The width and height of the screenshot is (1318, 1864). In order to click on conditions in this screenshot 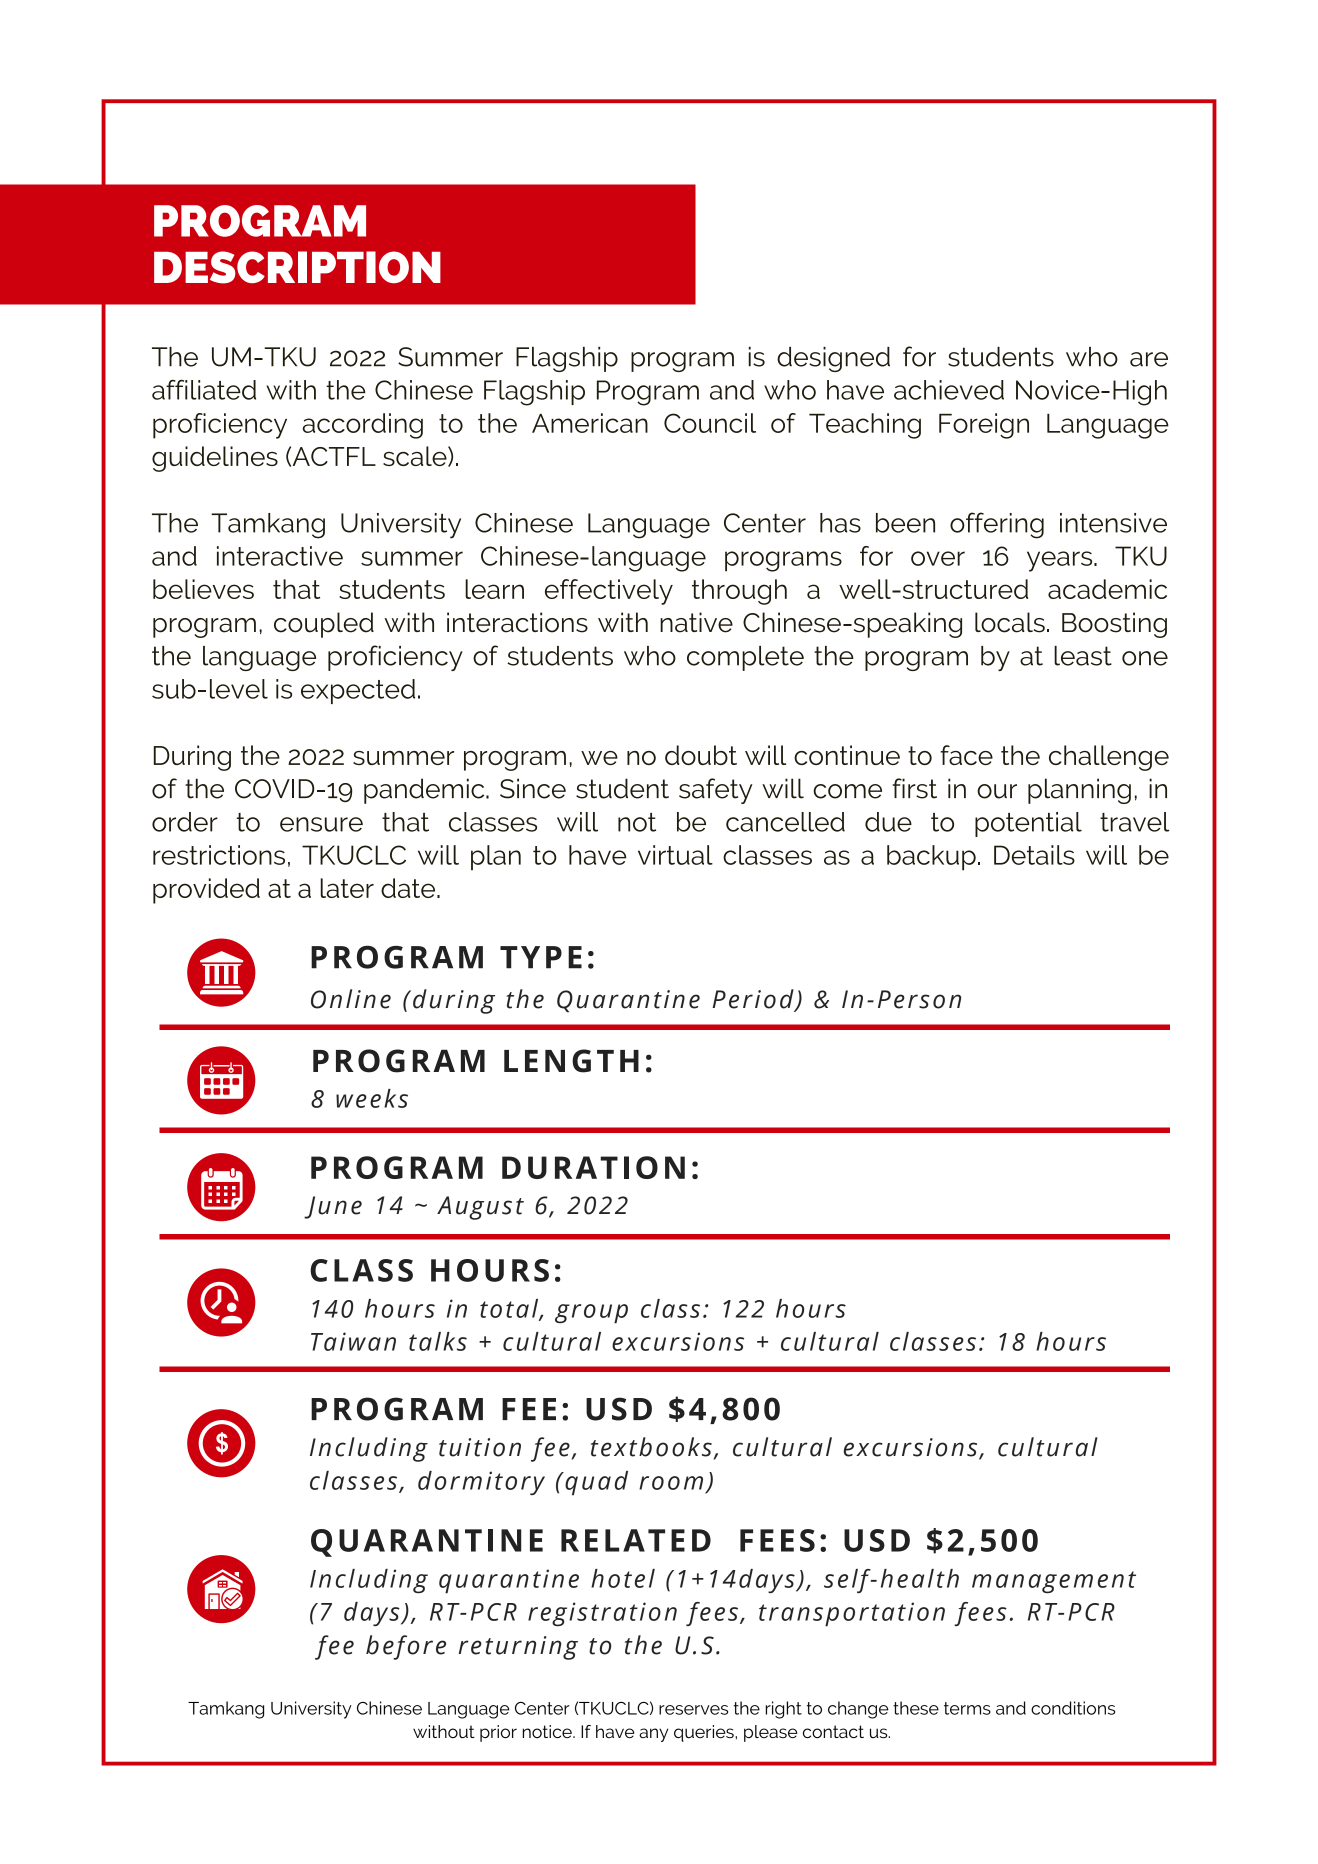, I will do `click(1073, 1708)`.
